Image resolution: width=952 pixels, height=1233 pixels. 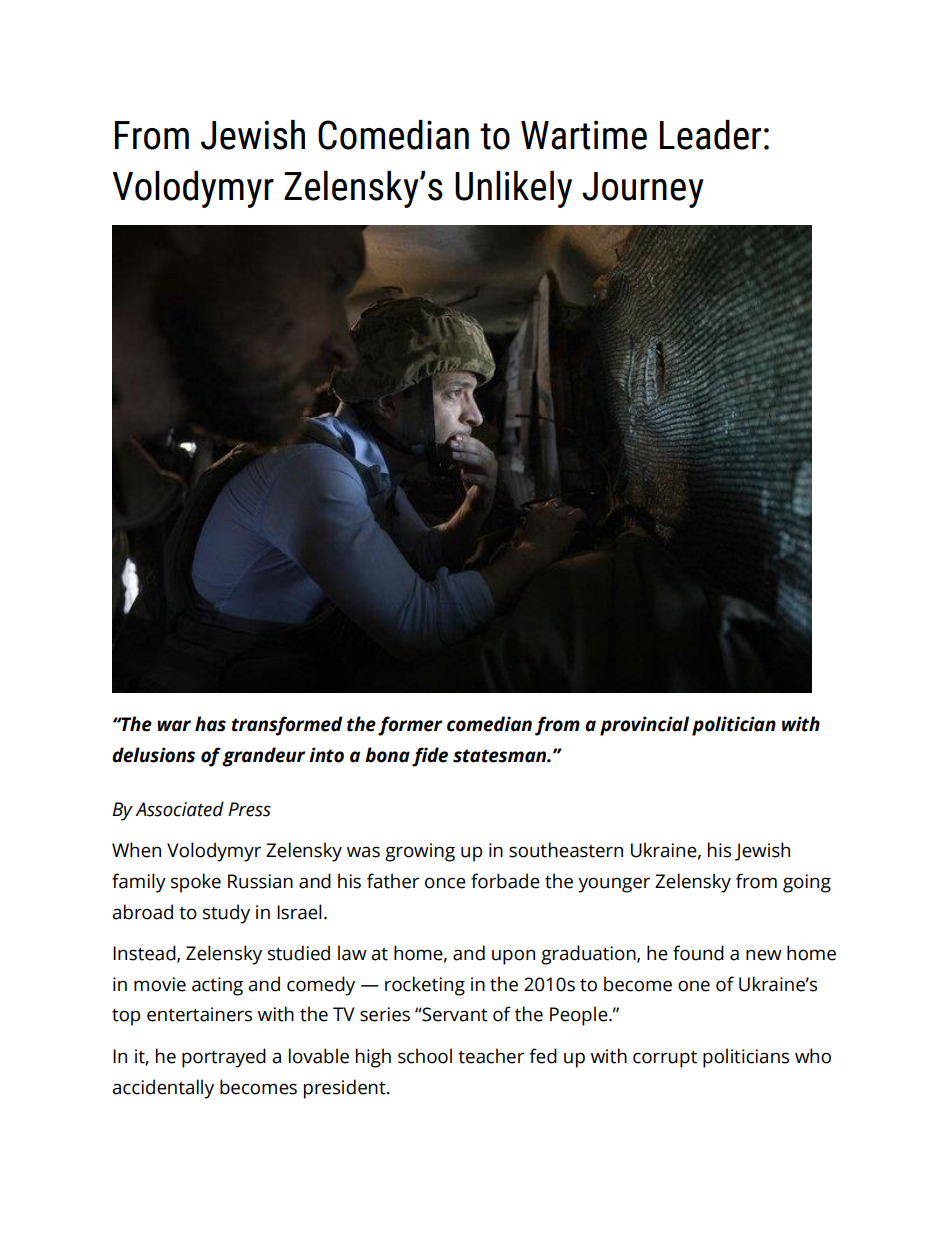 I want to click on provincial, so click(x=644, y=726).
